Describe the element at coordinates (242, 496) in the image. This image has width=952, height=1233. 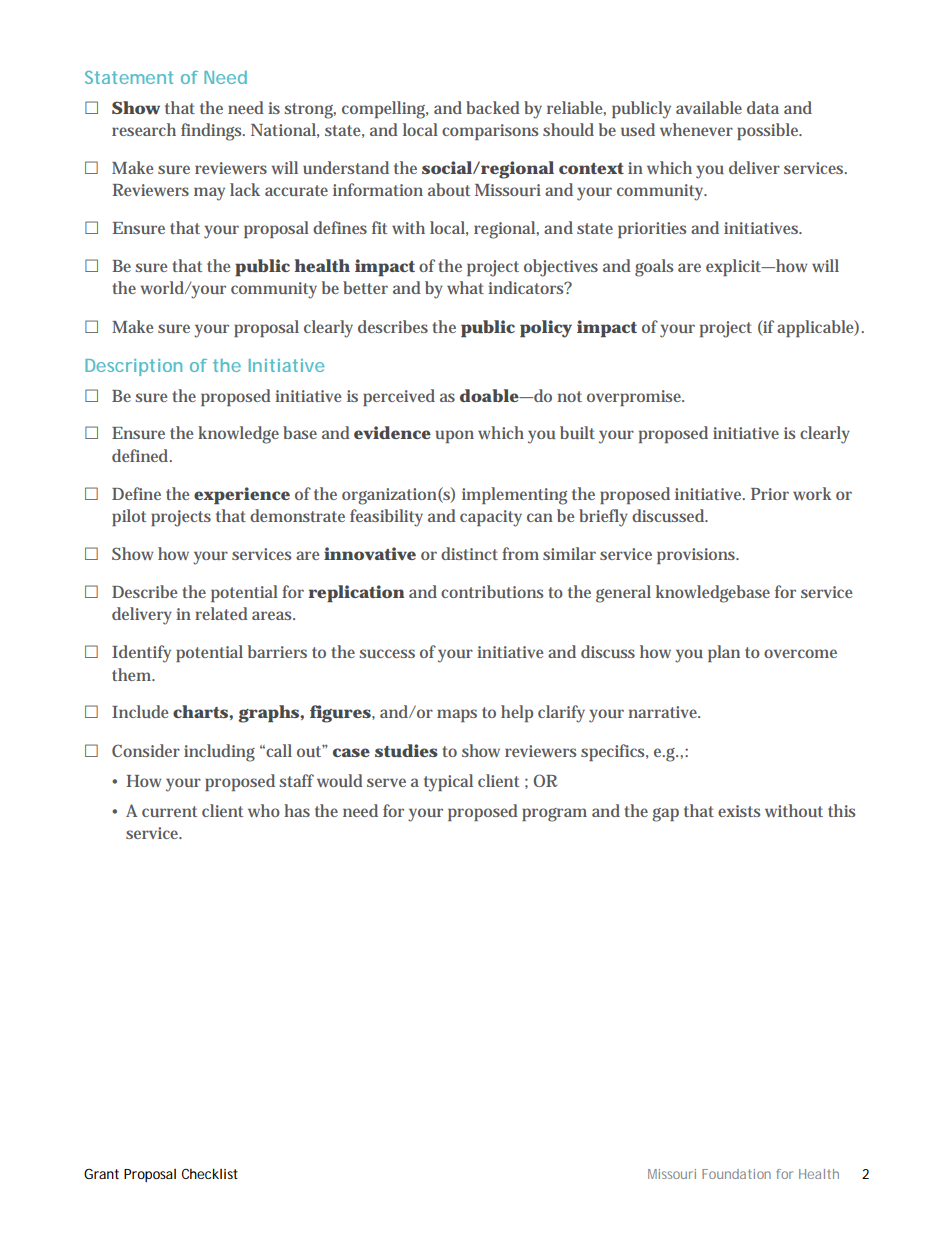
I see `experience` at that location.
